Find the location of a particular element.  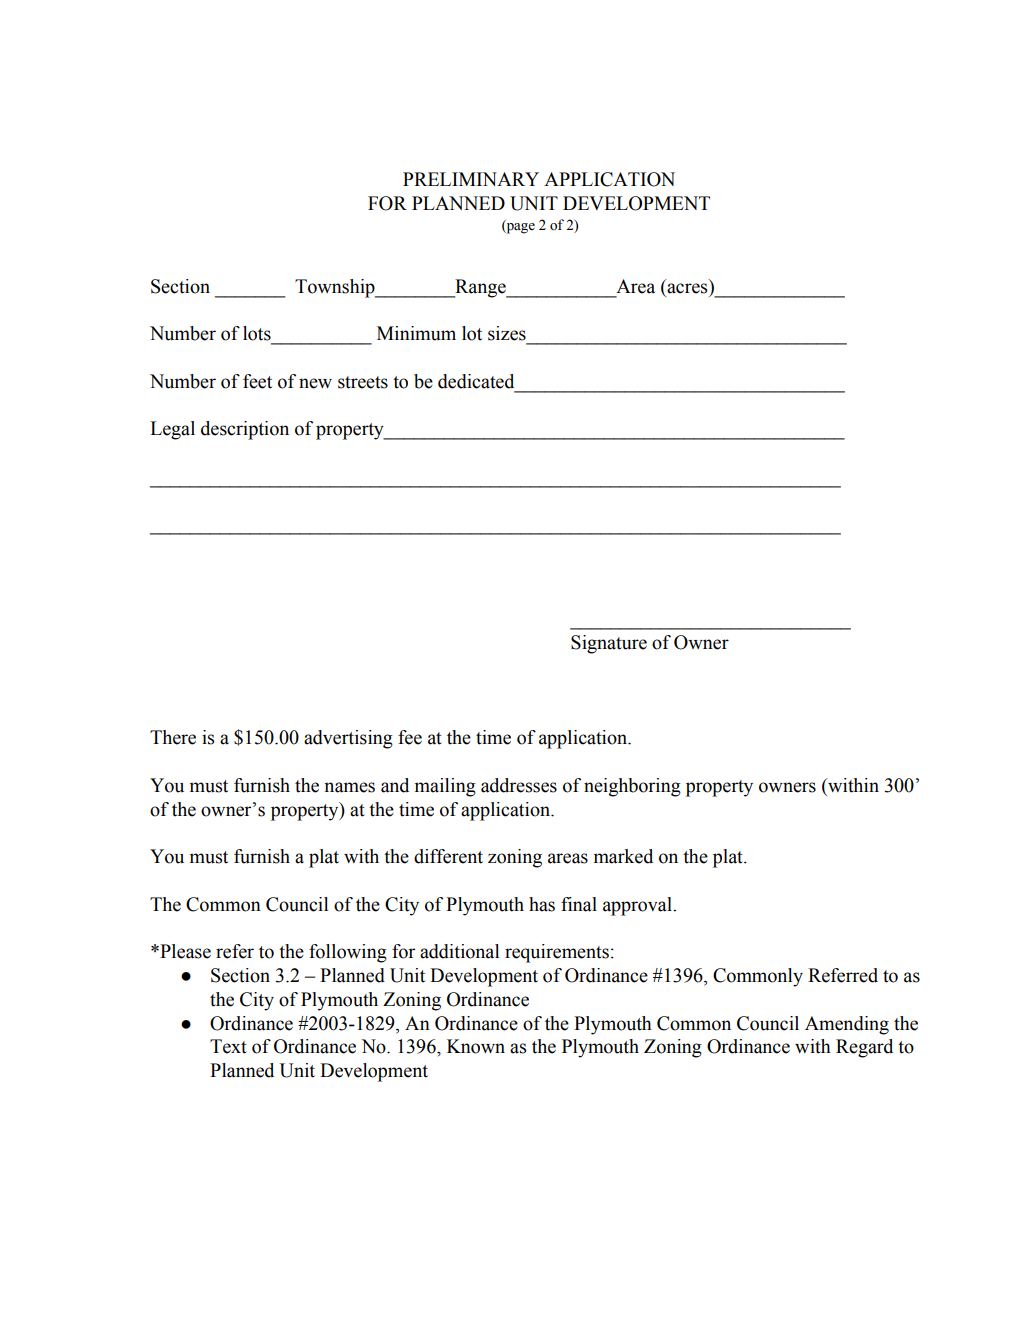

streets is located at coordinates (363, 382).
